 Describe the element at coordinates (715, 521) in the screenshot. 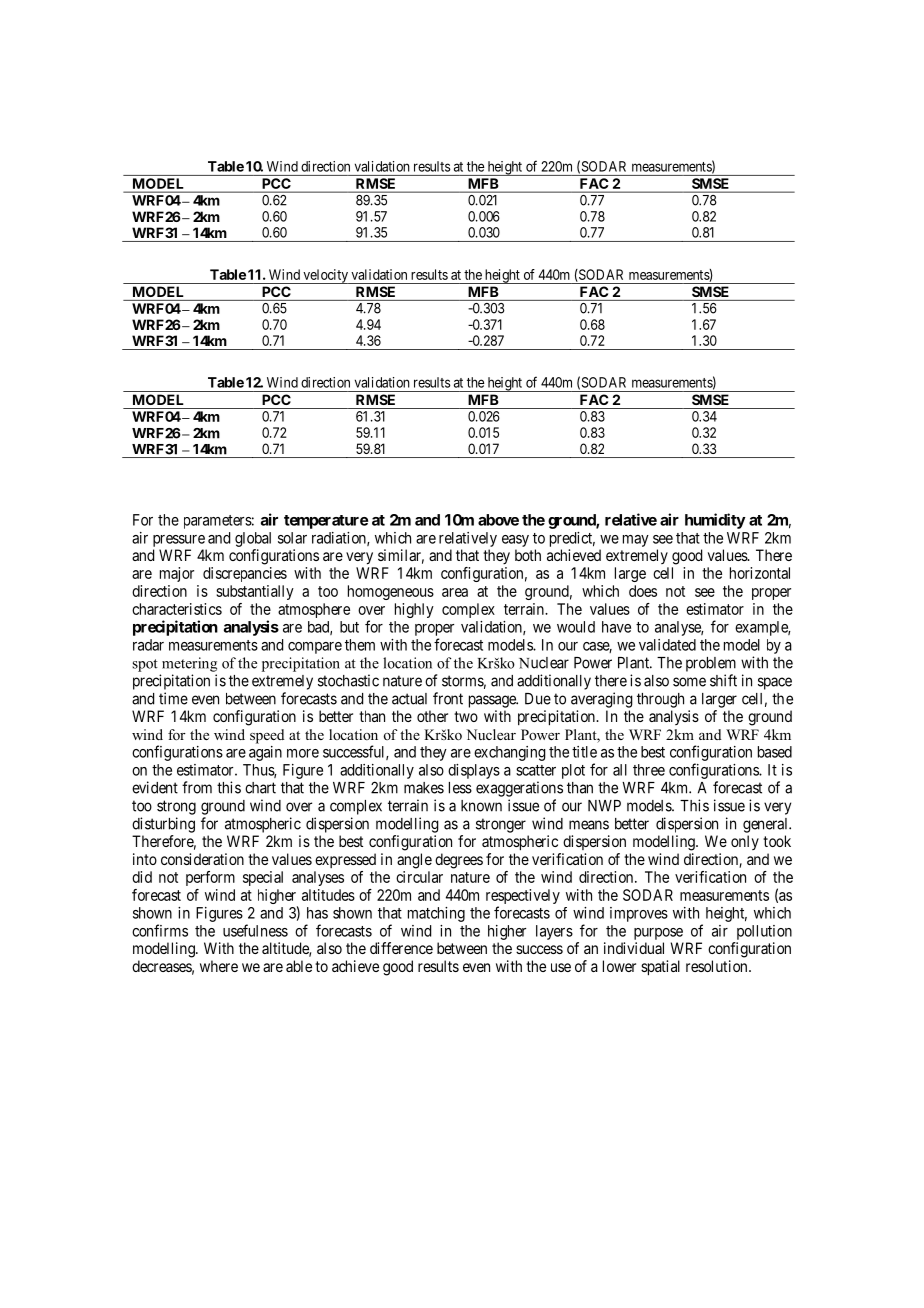

I see `humidity` at that location.
